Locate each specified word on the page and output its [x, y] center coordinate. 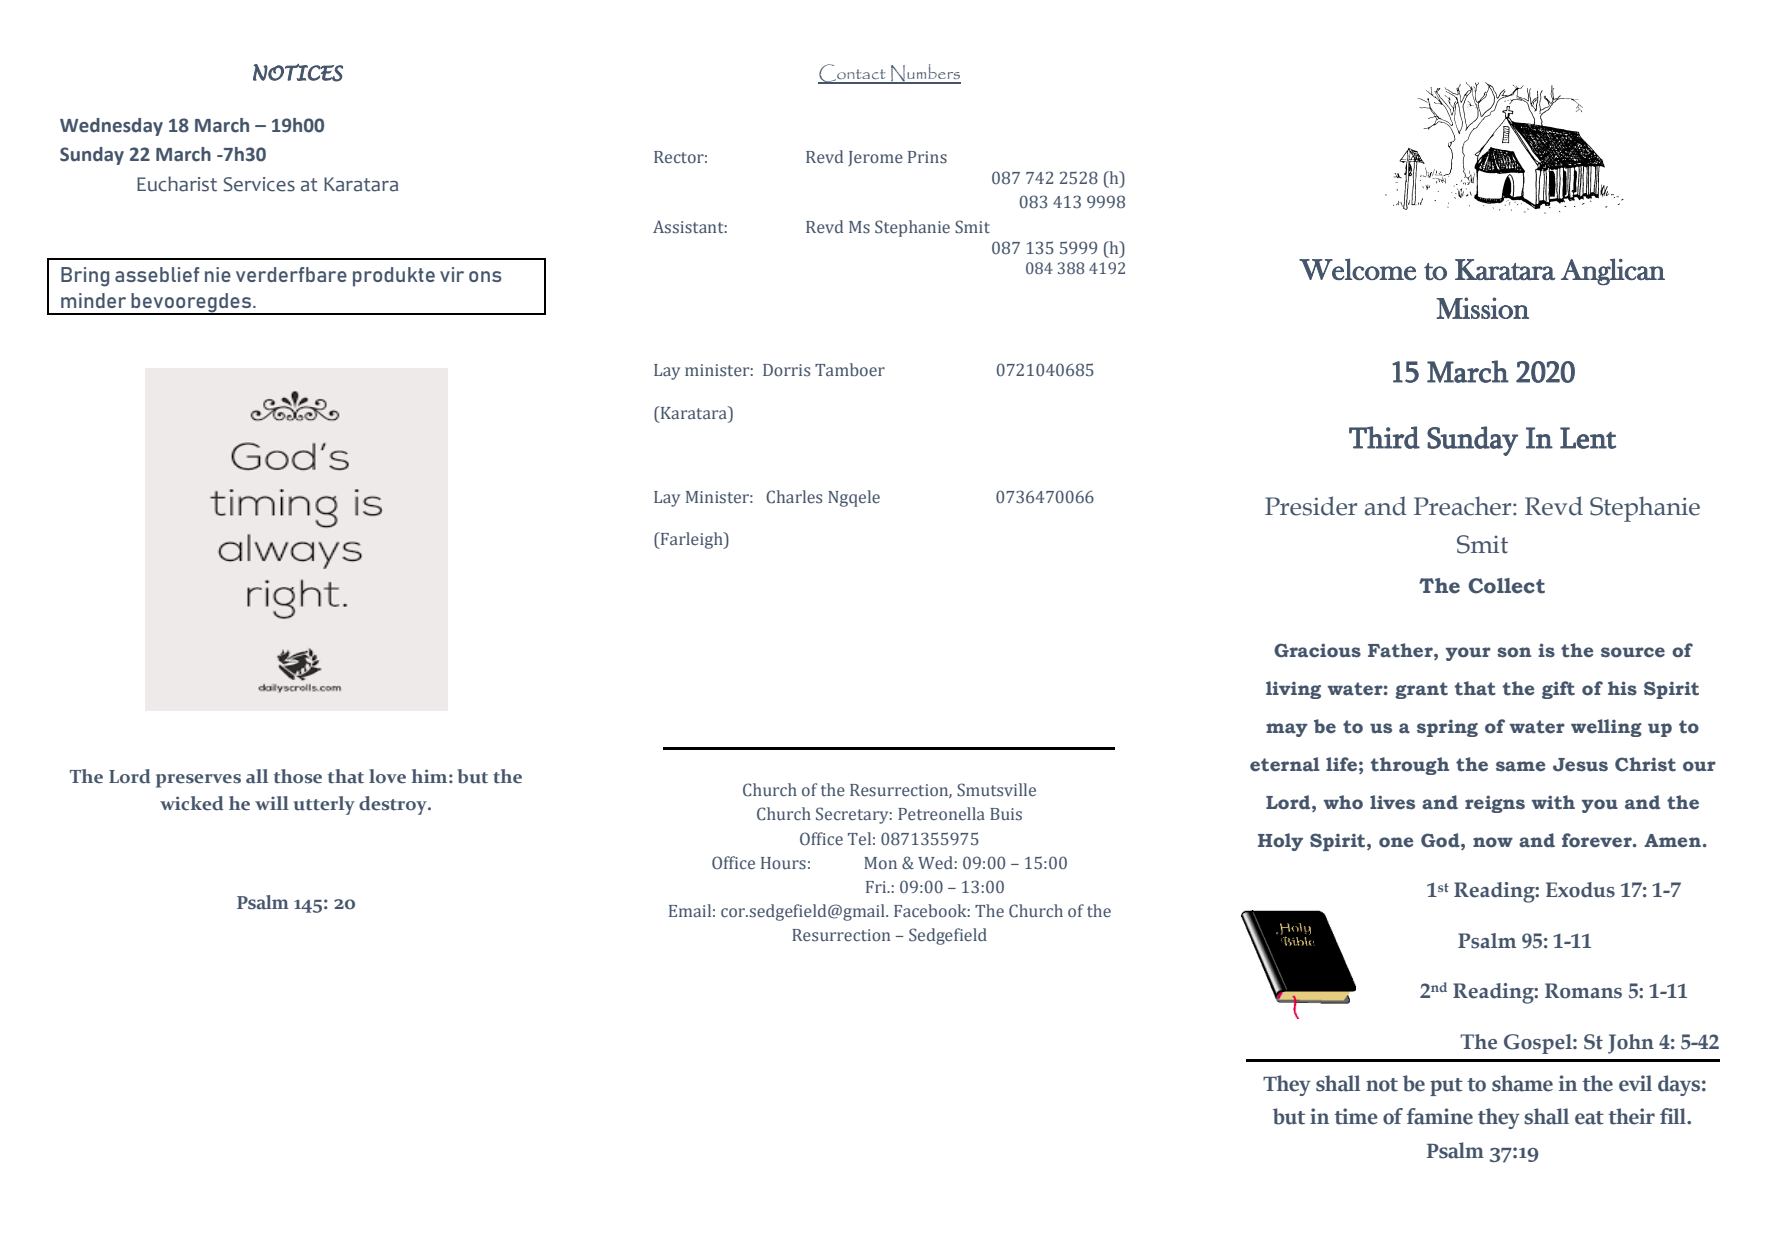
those [298, 776]
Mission [1482, 308]
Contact [853, 74]
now [1493, 842]
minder [93, 300]
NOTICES [298, 73]
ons [485, 276]
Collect [1506, 586]
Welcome [1358, 269]
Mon [880, 863]
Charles [794, 497]
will [272, 803]
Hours [783, 863]
